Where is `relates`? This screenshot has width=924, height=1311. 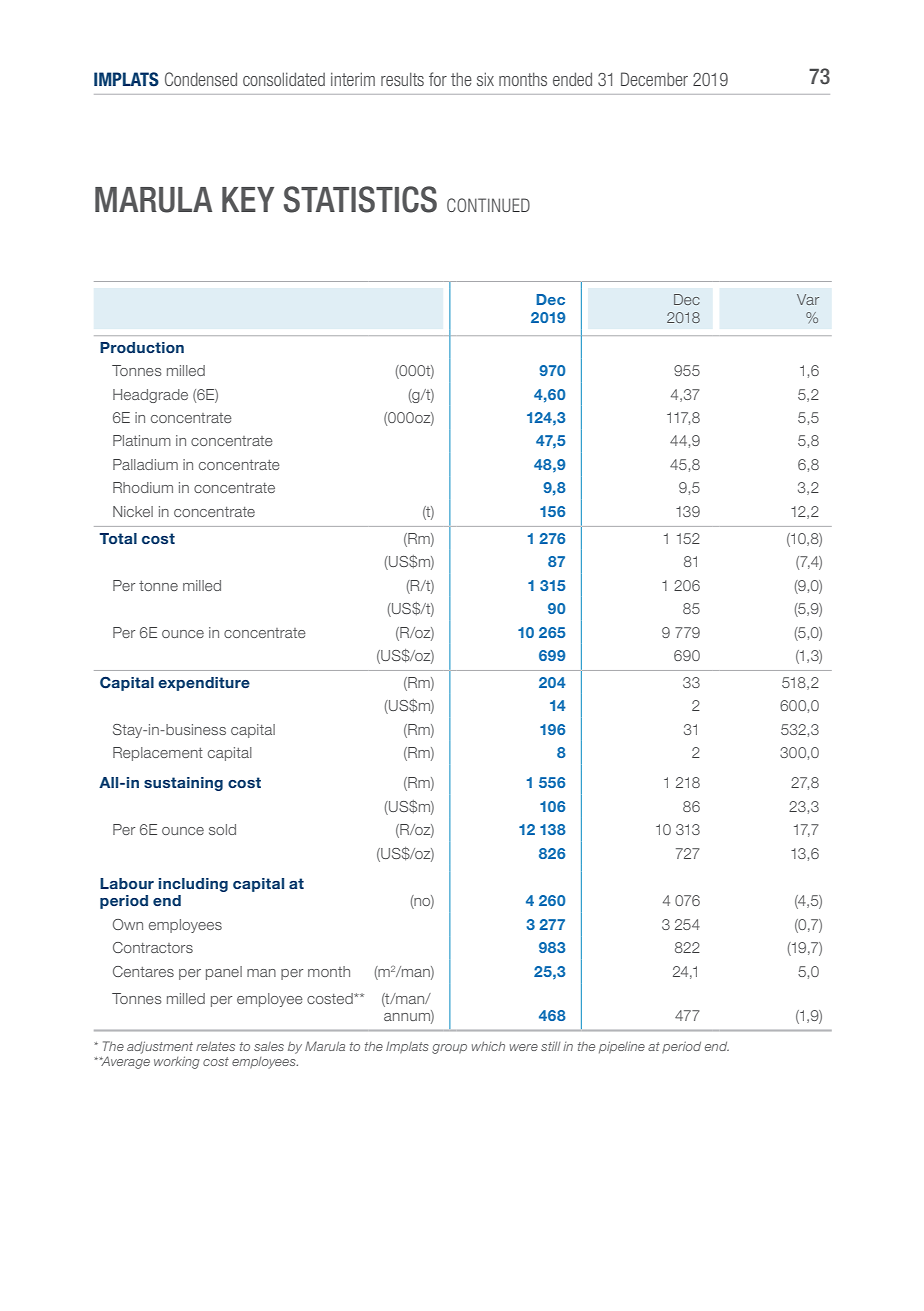
relates is located at coordinates (215, 1046).
